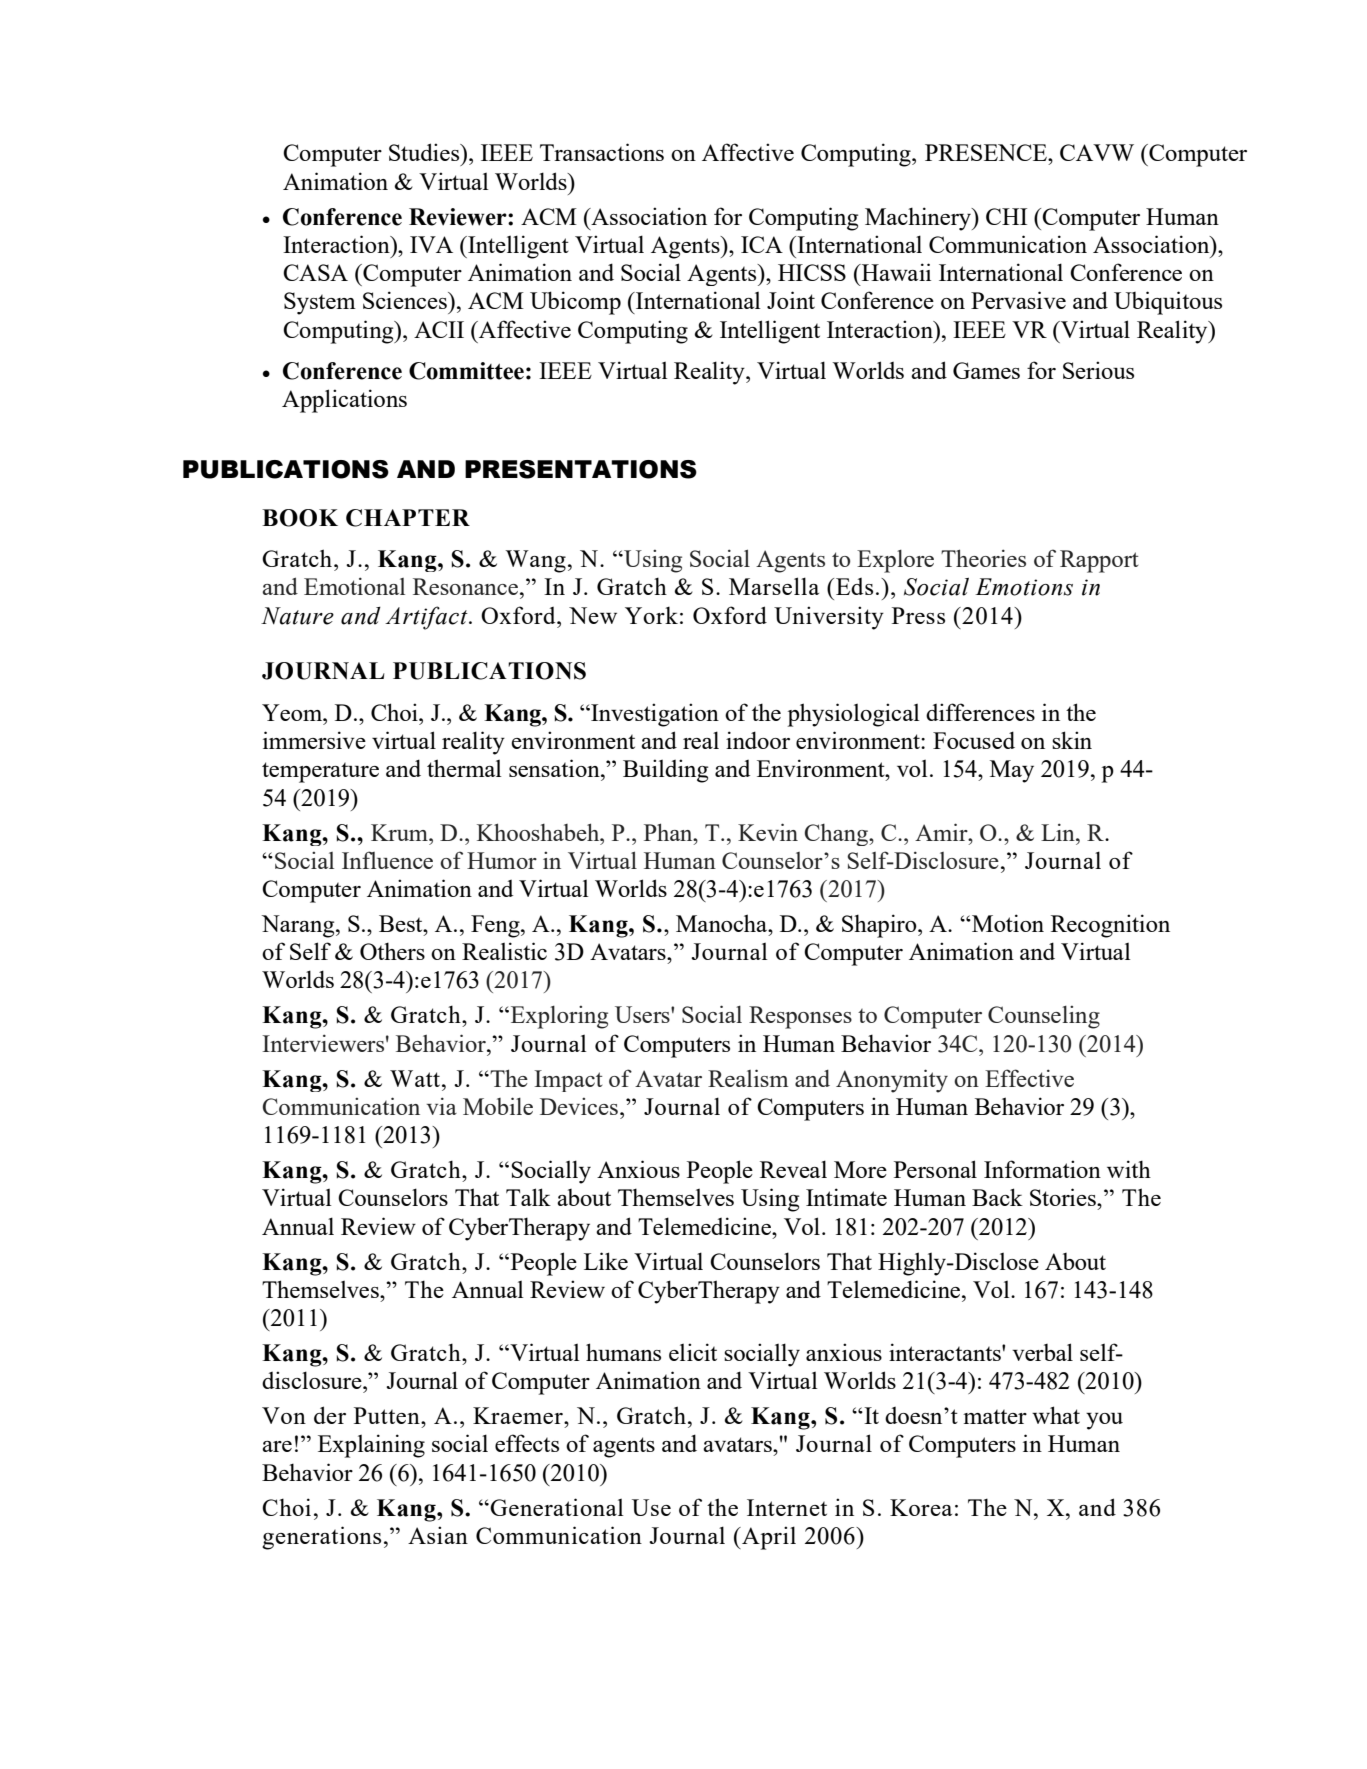 The width and height of the image is (1367, 1769). I want to click on Studies, so click(425, 152).
